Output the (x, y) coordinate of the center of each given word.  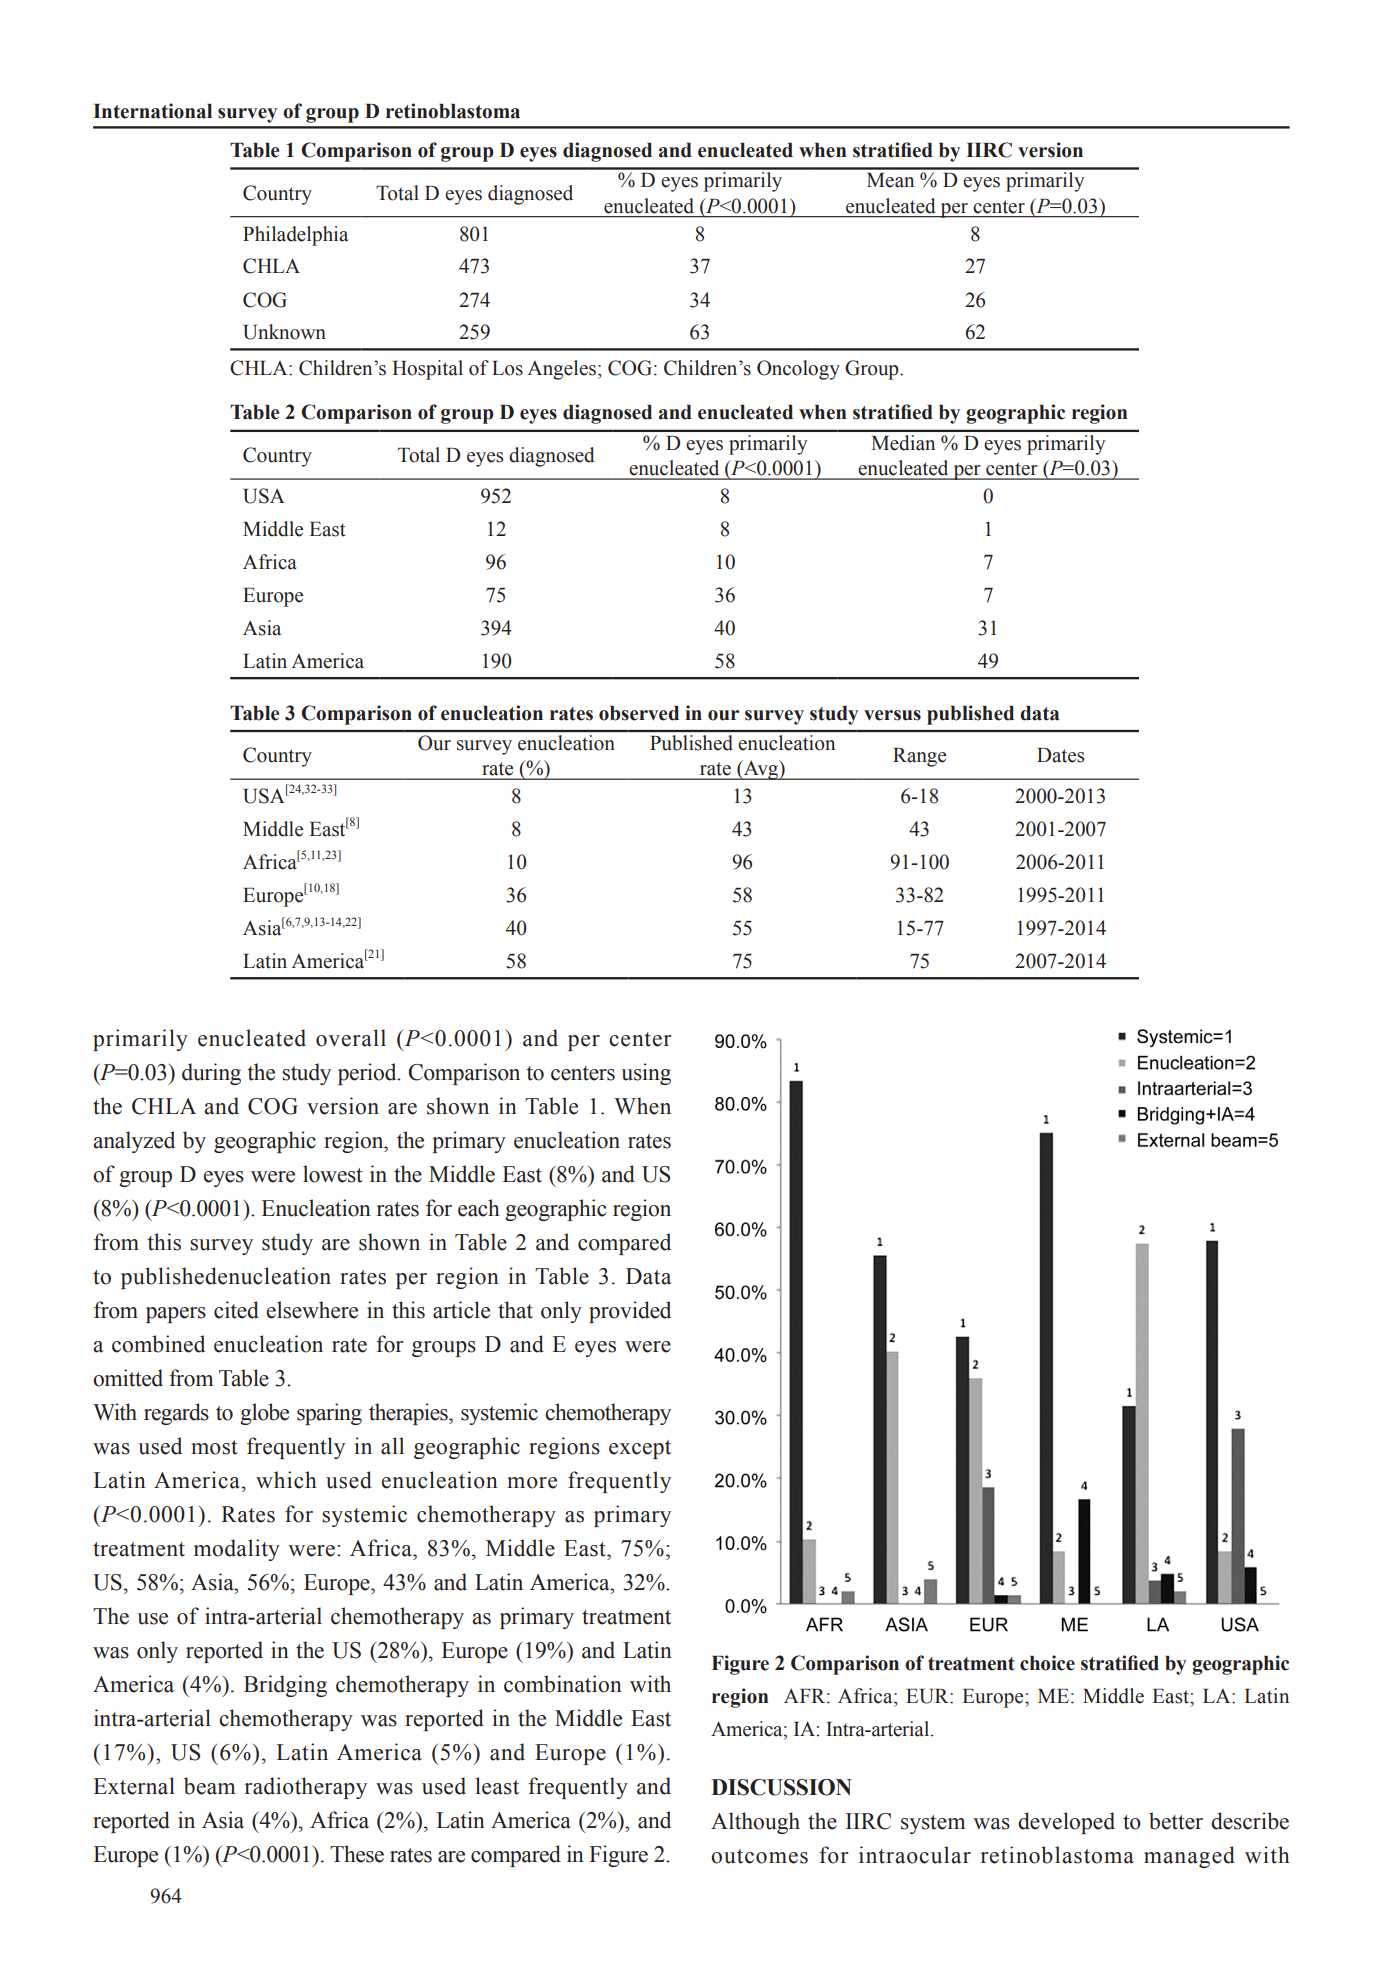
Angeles (561, 370)
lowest (333, 1174)
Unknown (284, 332)
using (646, 1074)
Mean (890, 180)
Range (919, 757)
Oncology (798, 370)
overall (351, 1038)
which (286, 1480)
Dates (1061, 755)
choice (1047, 1663)
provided (630, 1312)
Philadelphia (295, 236)
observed (639, 713)
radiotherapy (306, 1788)
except (640, 1449)
